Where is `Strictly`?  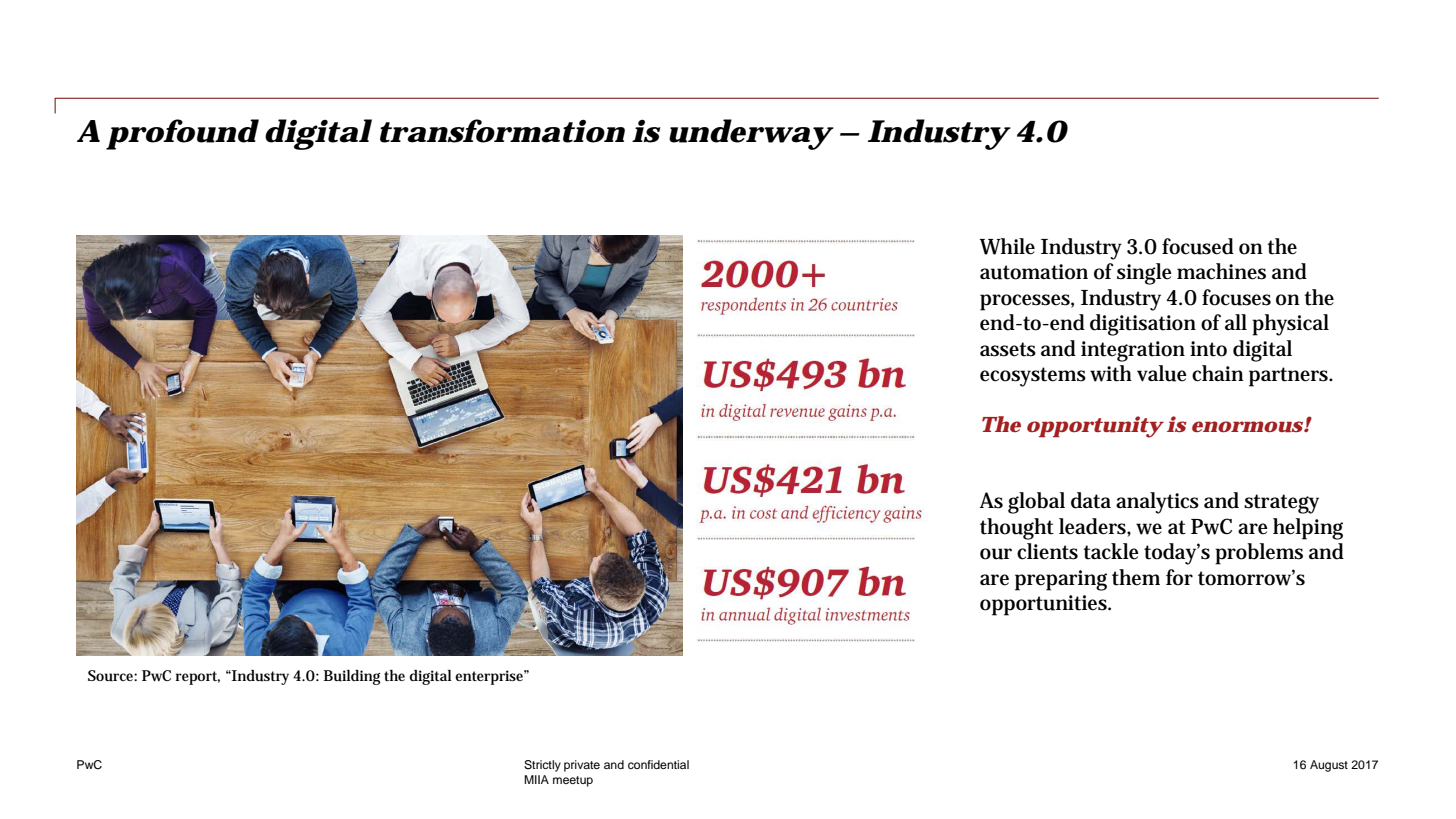 Strictly is located at coordinates (542, 766).
